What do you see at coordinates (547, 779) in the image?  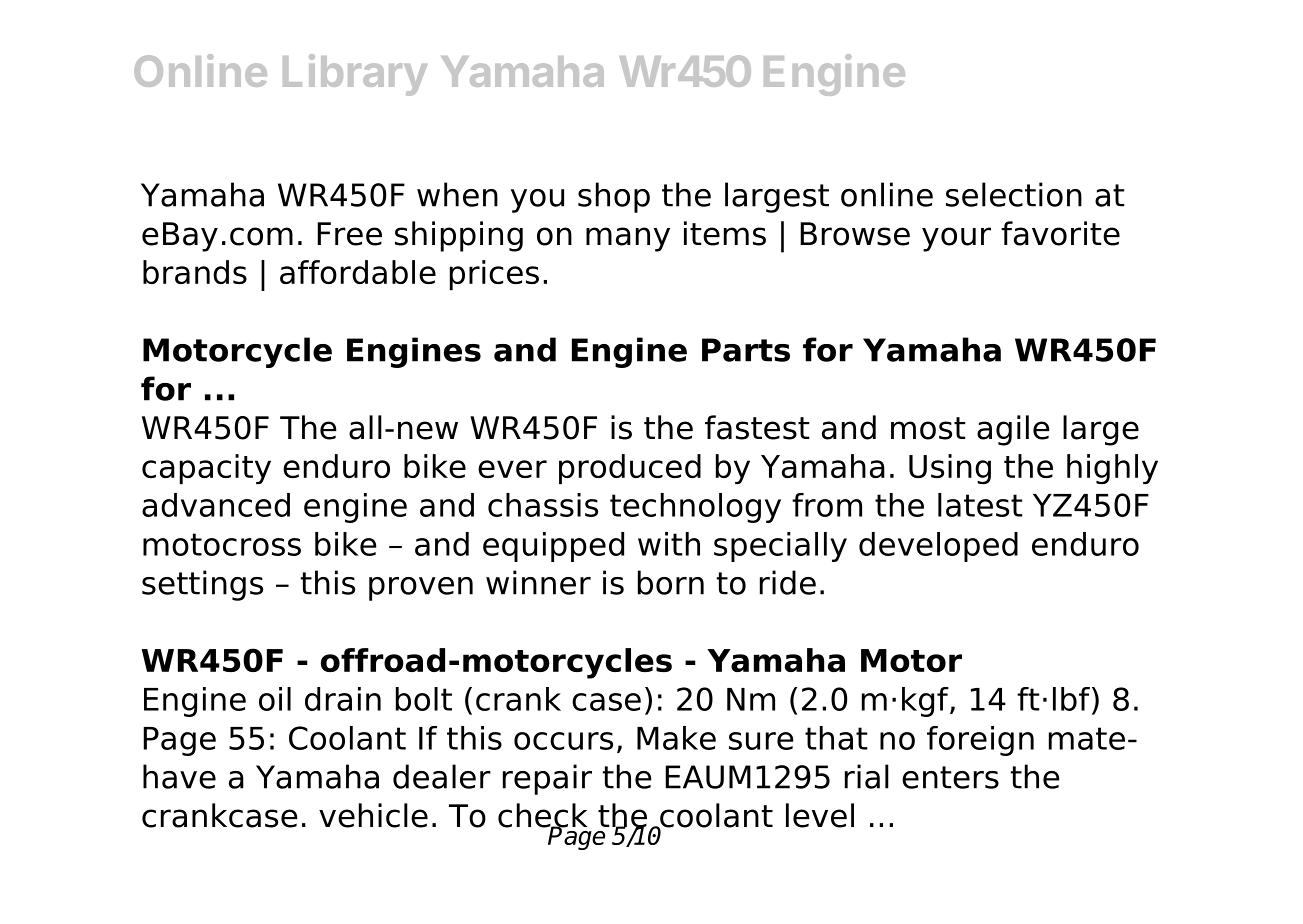 I see `repair` at bounding box center [547, 779].
